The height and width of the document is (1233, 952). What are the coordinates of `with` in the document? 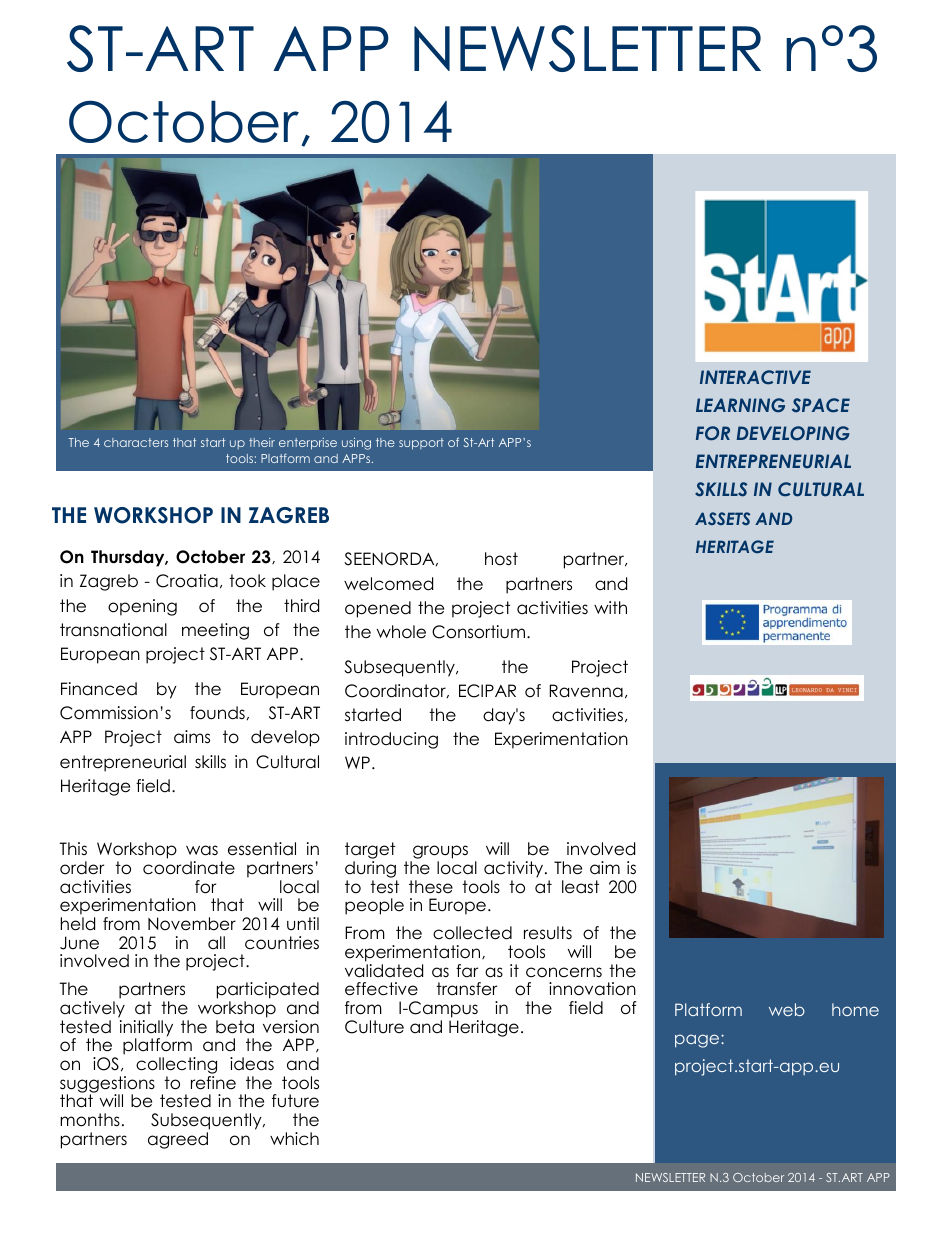 It's located at (610, 607).
